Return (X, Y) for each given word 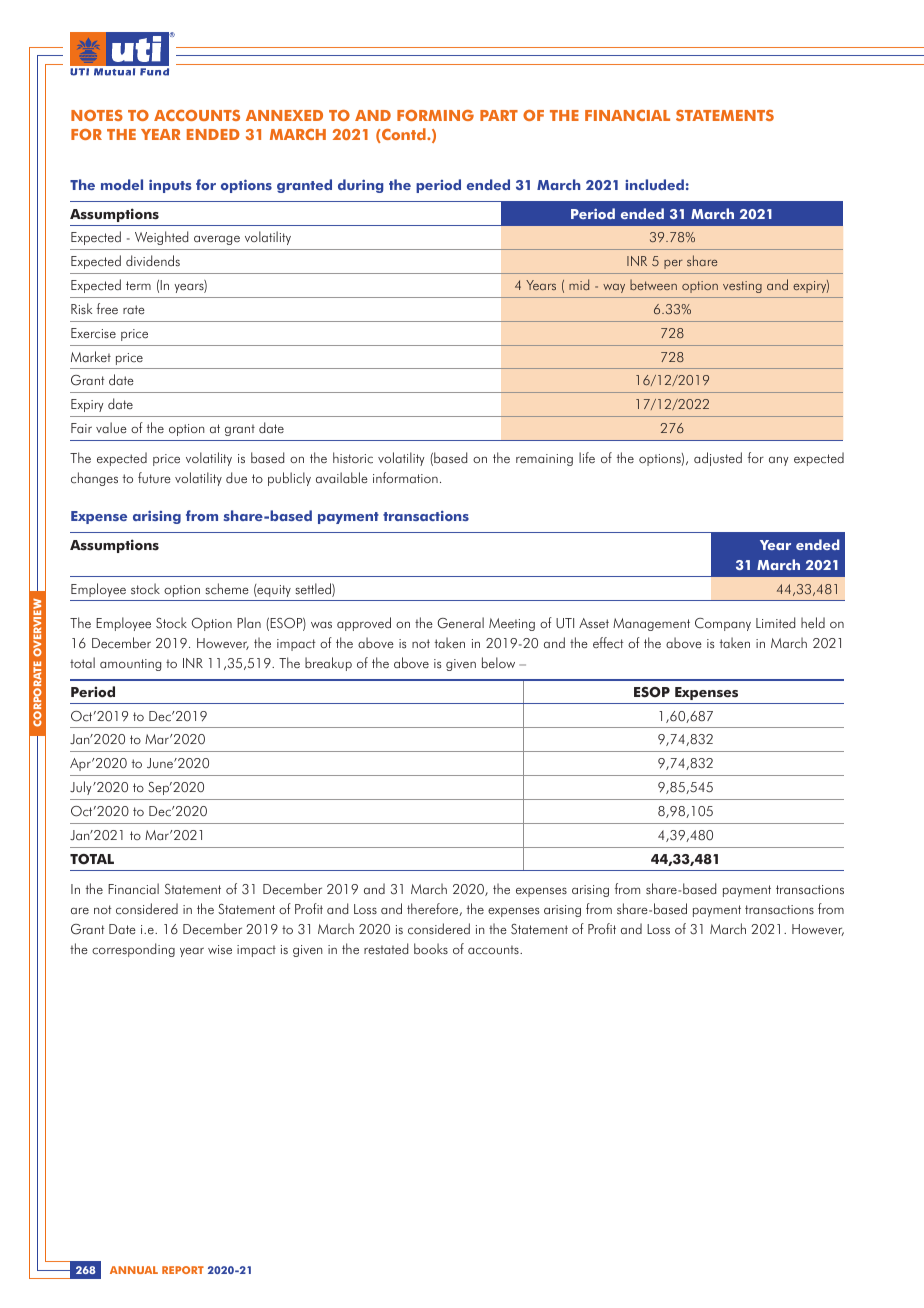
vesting (742, 287)
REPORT (183, 1270)
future (154, 478)
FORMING (435, 115)
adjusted (718, 459)
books (431, 949)
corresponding (133, 950)
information (405, 477)
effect (608, 643)
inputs (170, 186)
